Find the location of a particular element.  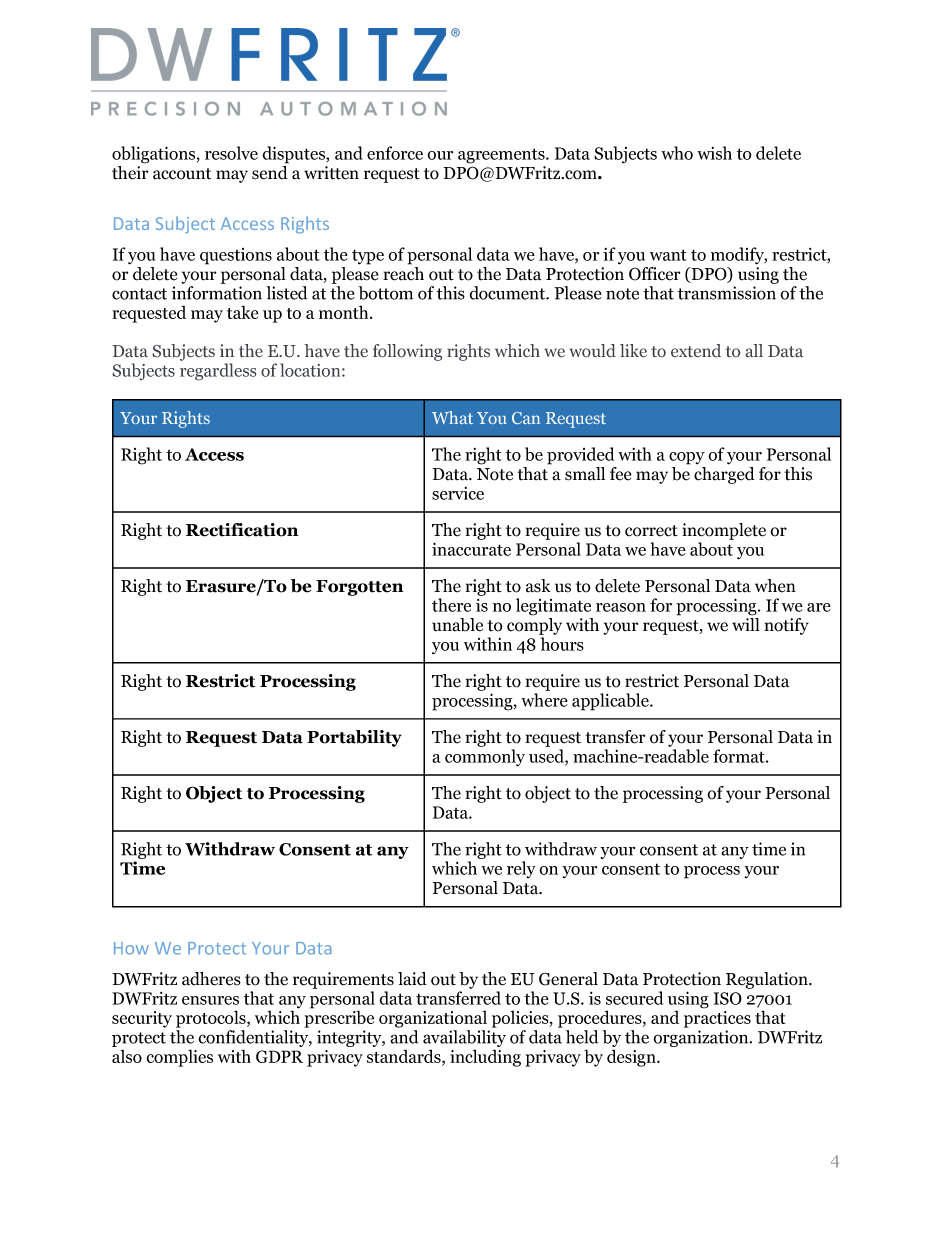

protocols is located at coordinates (212, 1019).
